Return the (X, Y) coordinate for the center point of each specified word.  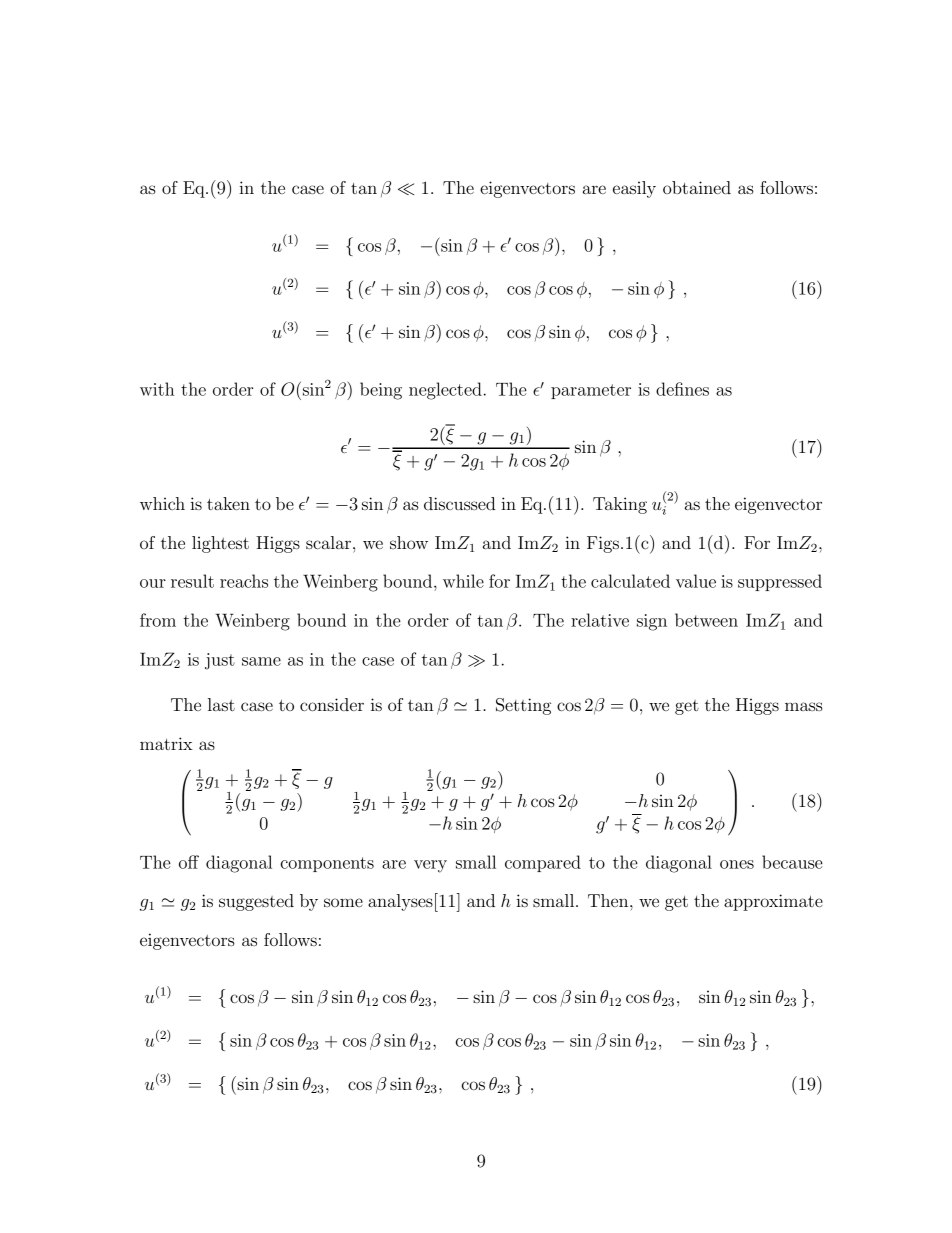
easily (634, 189)
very (430, 866)
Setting (523, 706)
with (157, 389)
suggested (256, 902)
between (706, 620)
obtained (697, 187)
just (220, 661)
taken (228, 503)
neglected (445, 391)
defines (682, 389)
